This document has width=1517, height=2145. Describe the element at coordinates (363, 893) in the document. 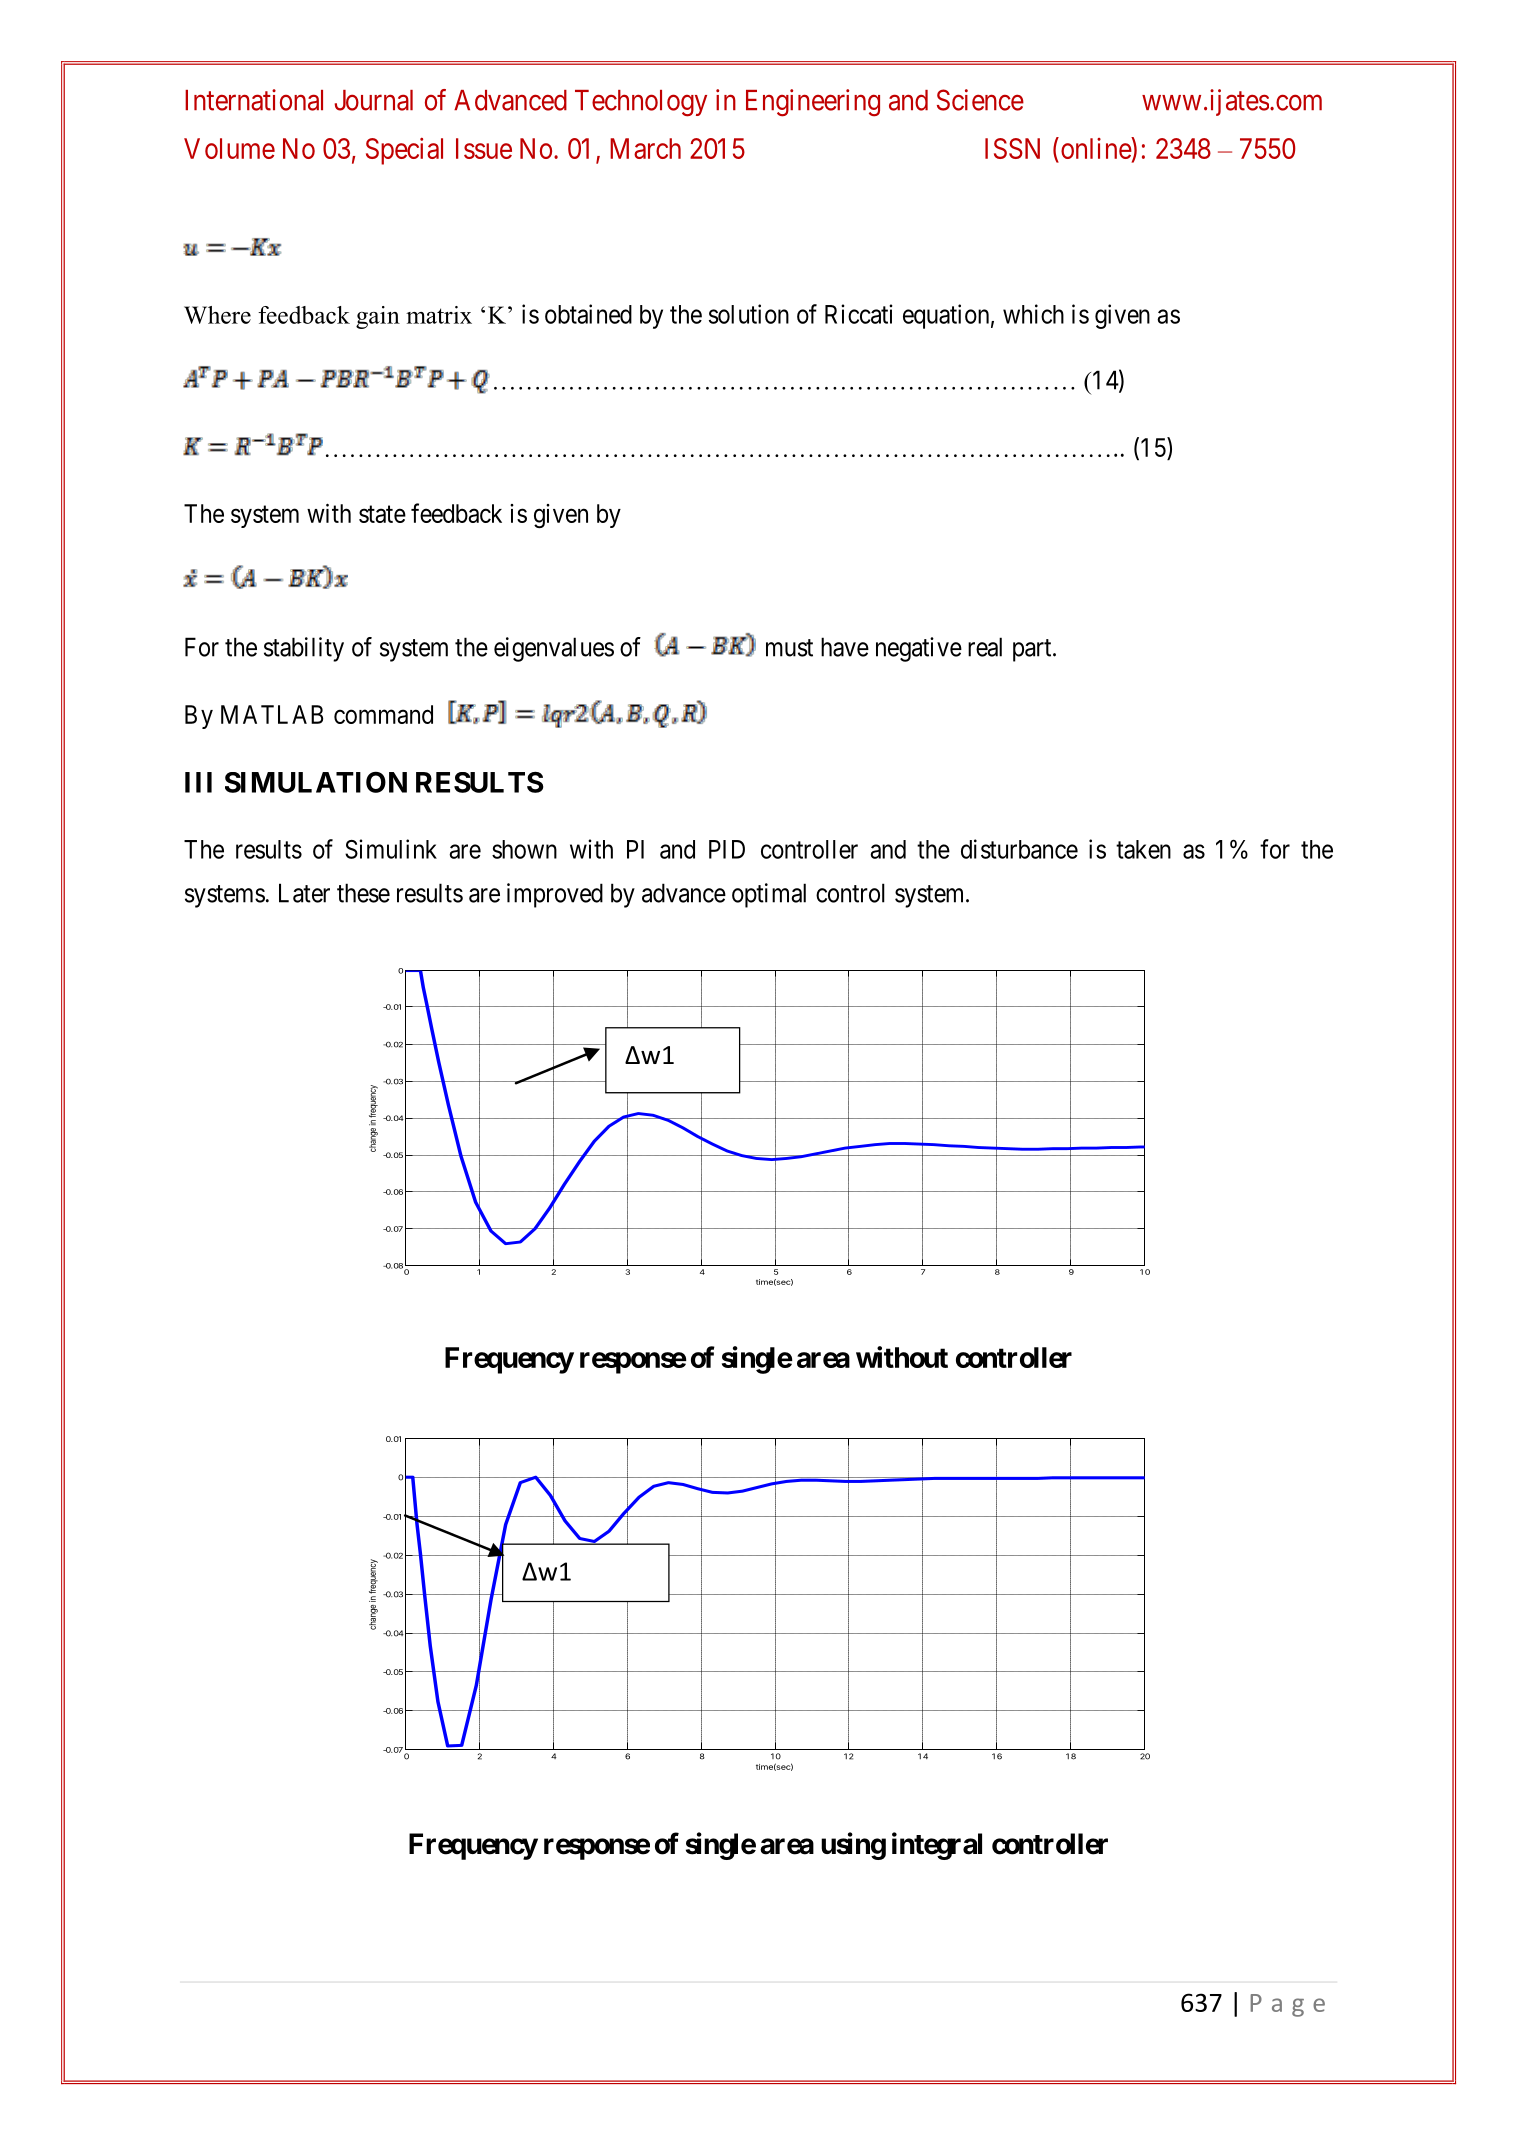

I see `these` at that location.
